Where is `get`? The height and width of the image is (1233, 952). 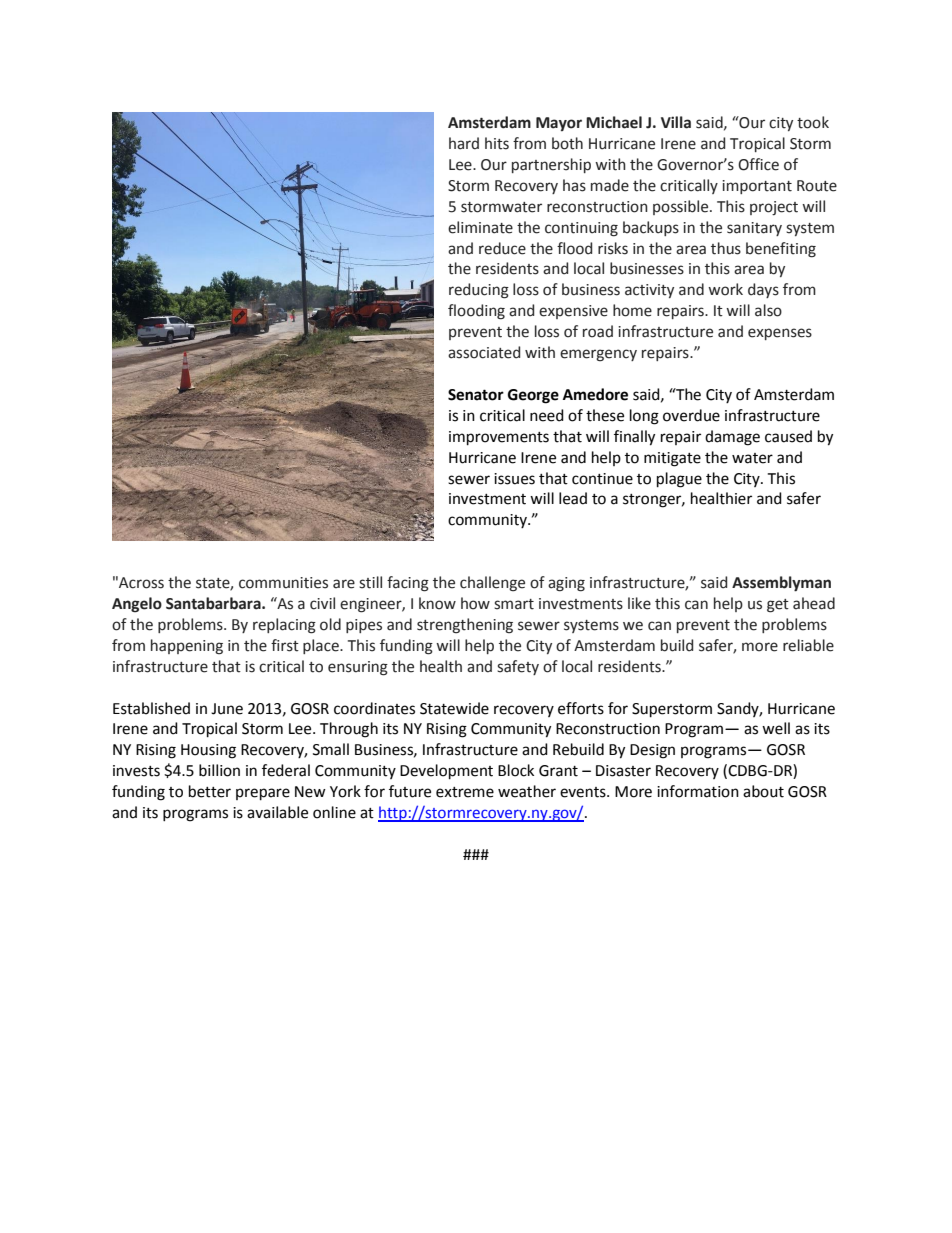 get is located at coordinates (778, 606).
